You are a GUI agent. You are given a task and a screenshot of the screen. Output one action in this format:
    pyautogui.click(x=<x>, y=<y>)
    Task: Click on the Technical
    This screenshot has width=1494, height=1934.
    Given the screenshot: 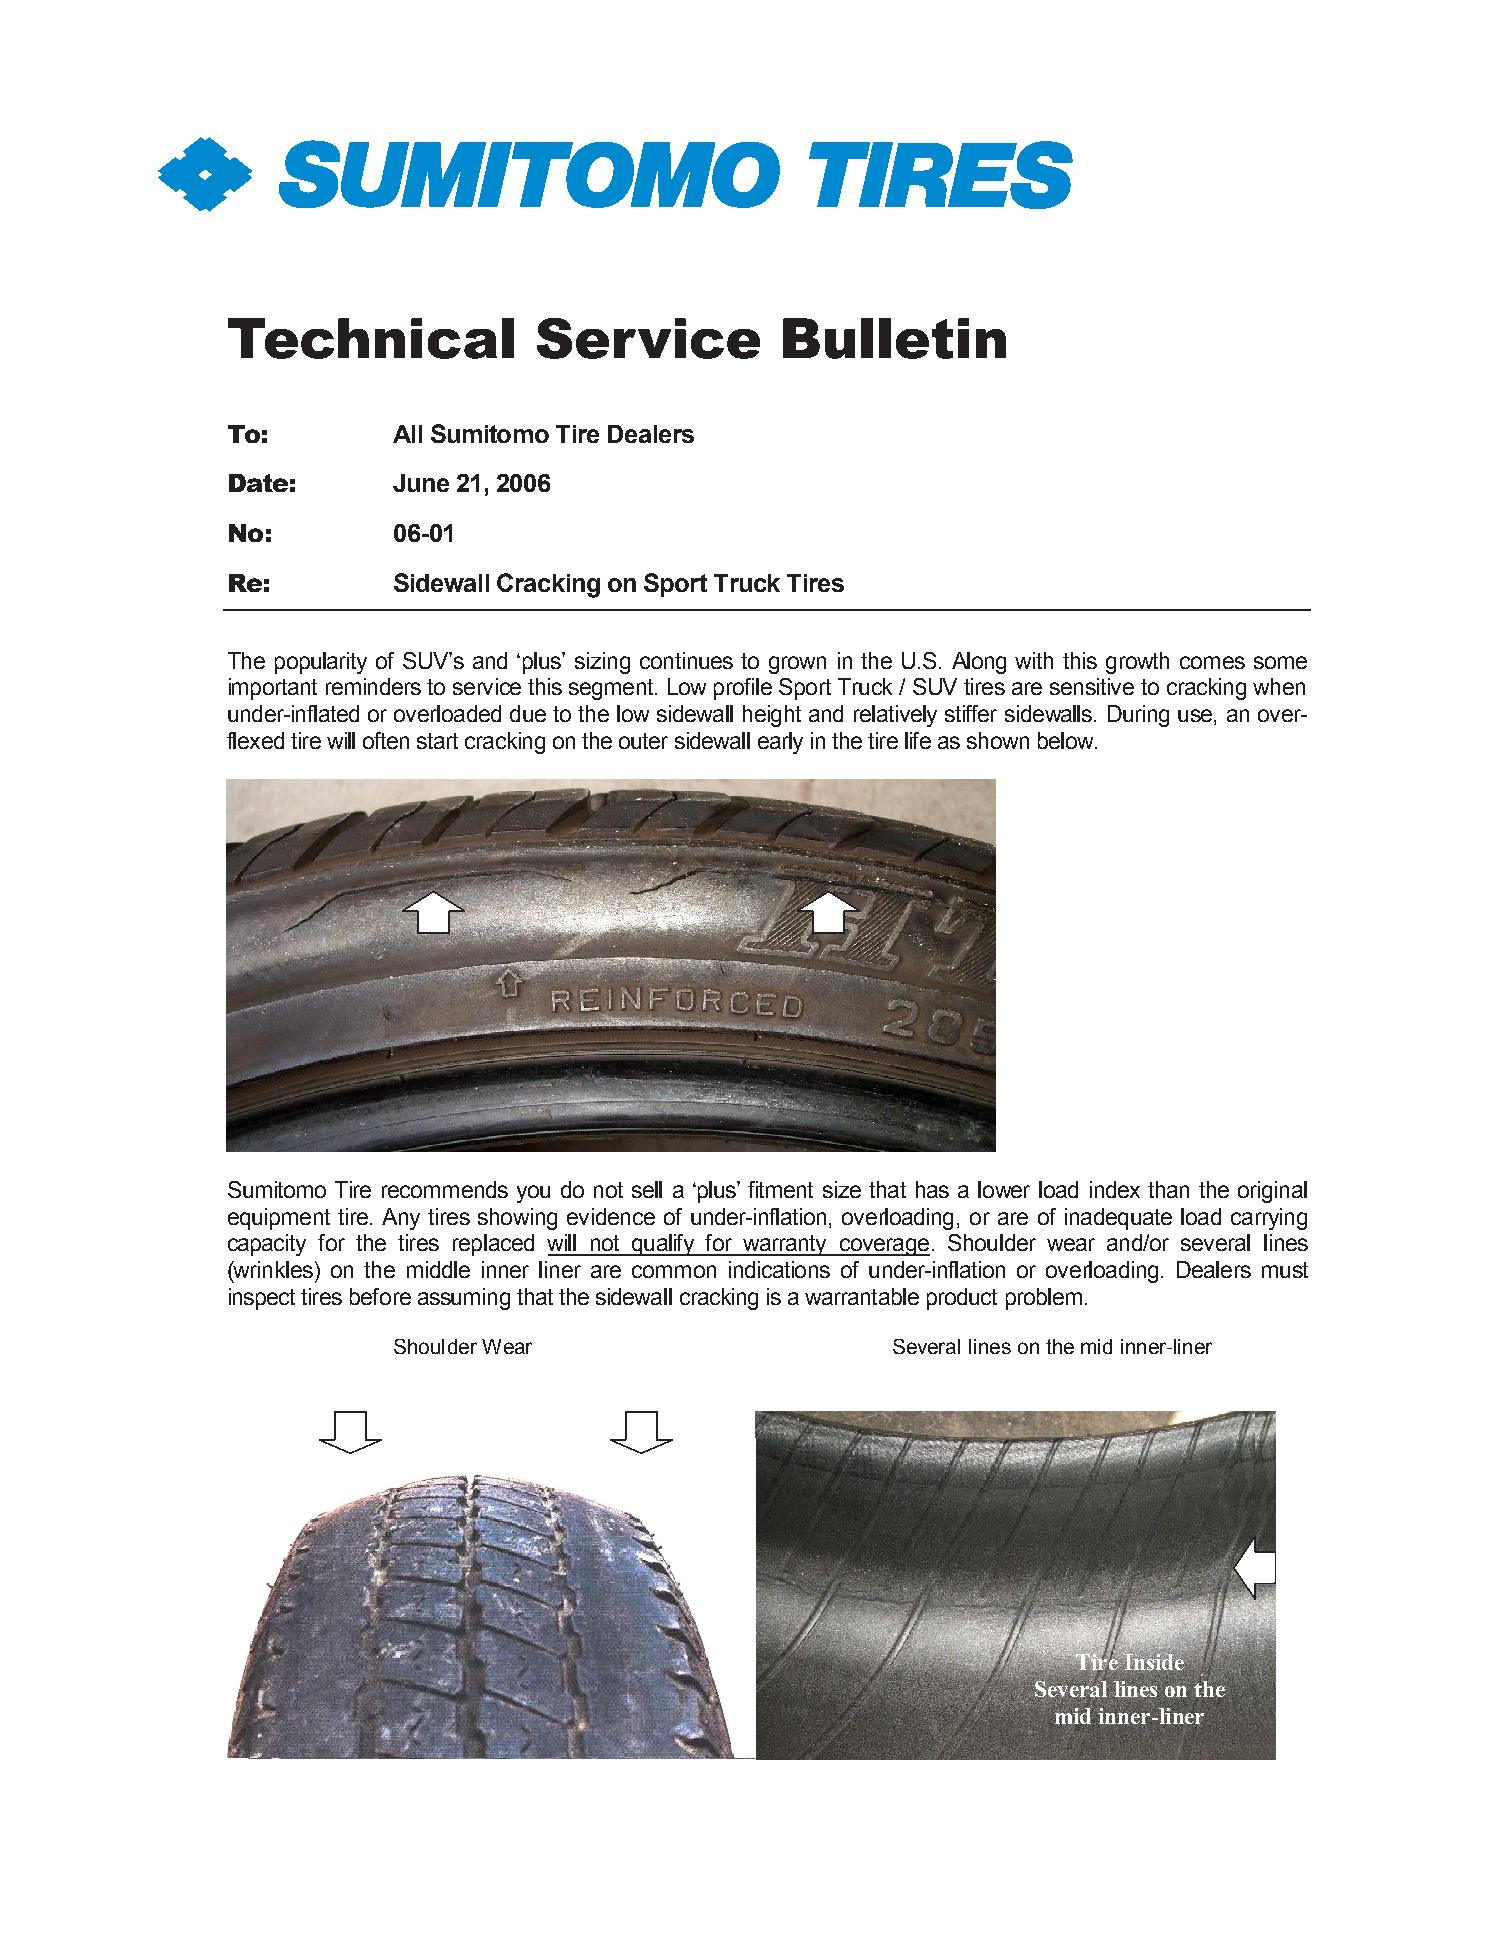 What is the action you would take?
    pyautogui.click(x=371, y=338)
